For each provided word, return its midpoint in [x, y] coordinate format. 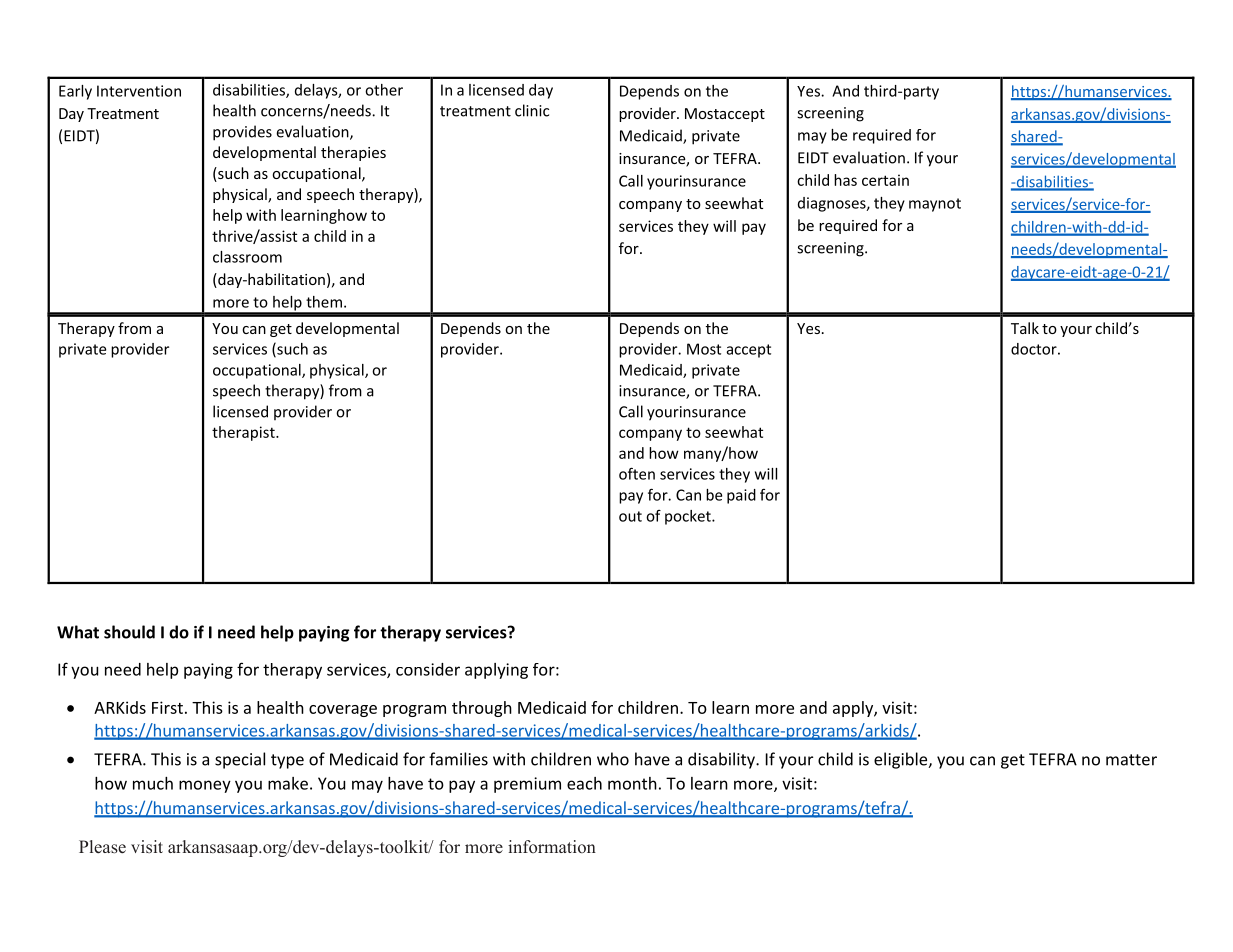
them [324, 302]
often [637, 473]
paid [741, 496]
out [630, 516]
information [552, 846]
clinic [532, 110]
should [129, 632]
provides [242, 133]
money [205, 786]
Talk [1025, 328]
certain [885, 180]
